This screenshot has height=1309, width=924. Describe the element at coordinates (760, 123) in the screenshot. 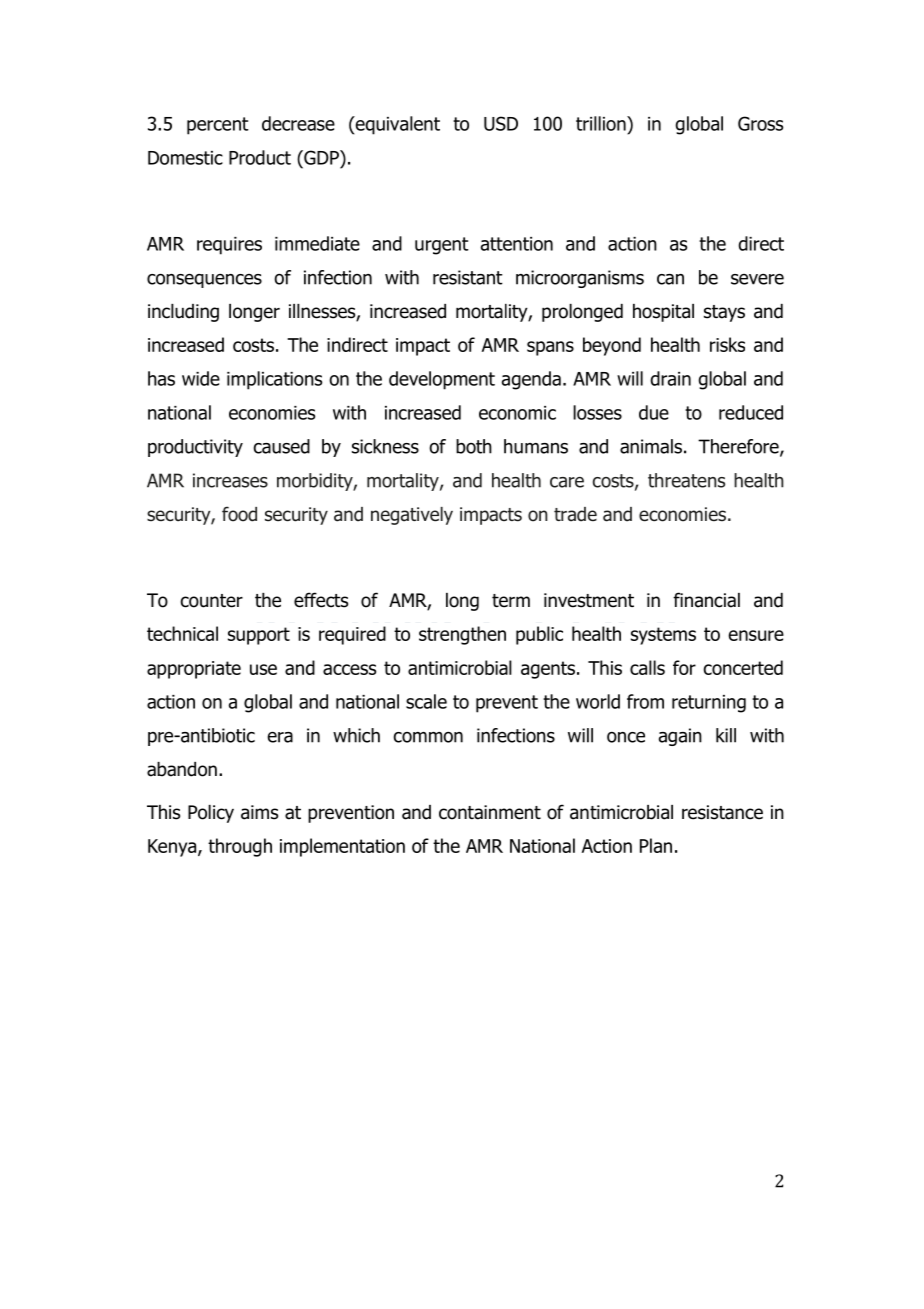

I see `Gross` at that location.
